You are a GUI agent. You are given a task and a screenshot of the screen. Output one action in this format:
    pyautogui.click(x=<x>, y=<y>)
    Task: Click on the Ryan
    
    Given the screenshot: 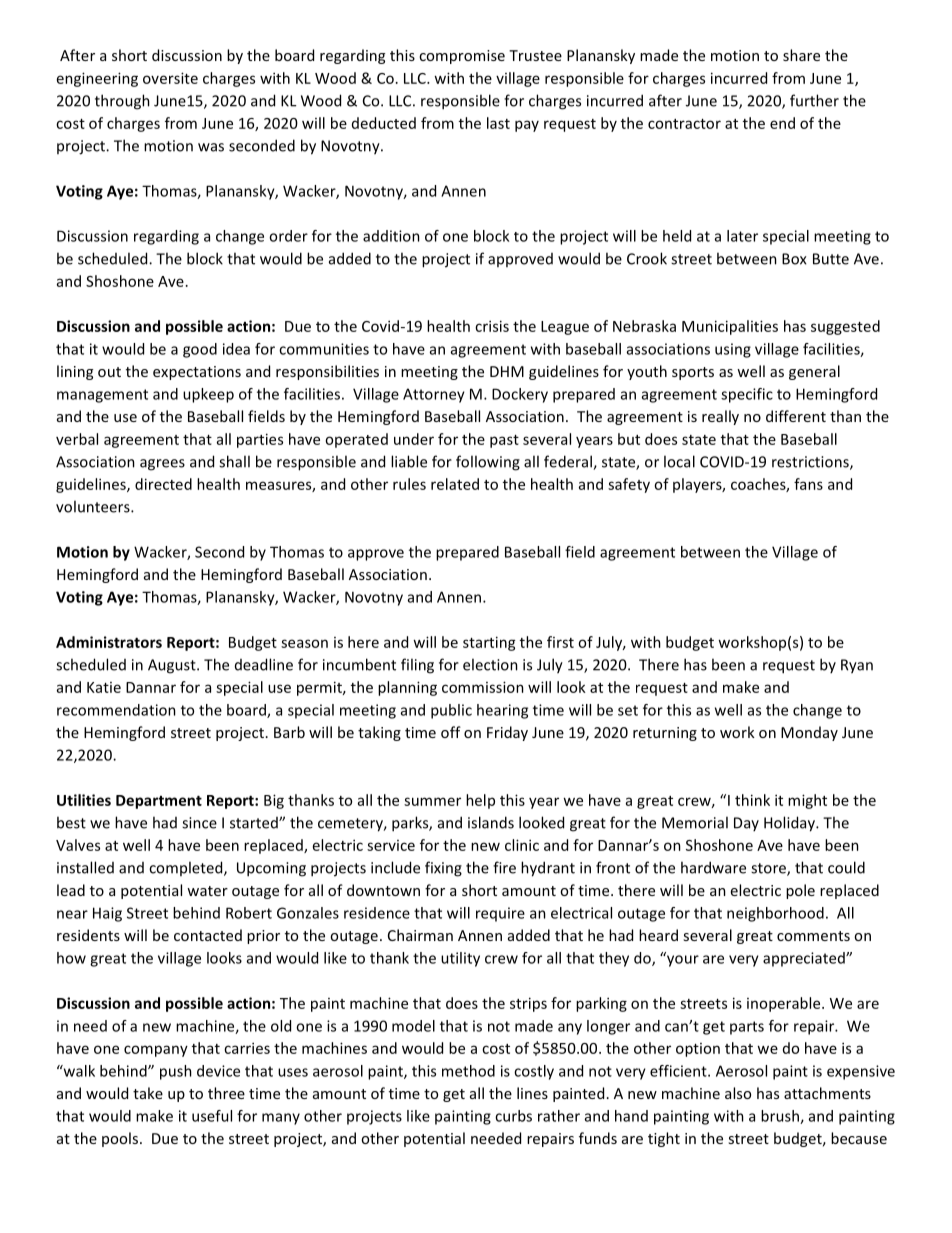 What is the action you would take?
    pyautogui.click(x=857, y=666)
